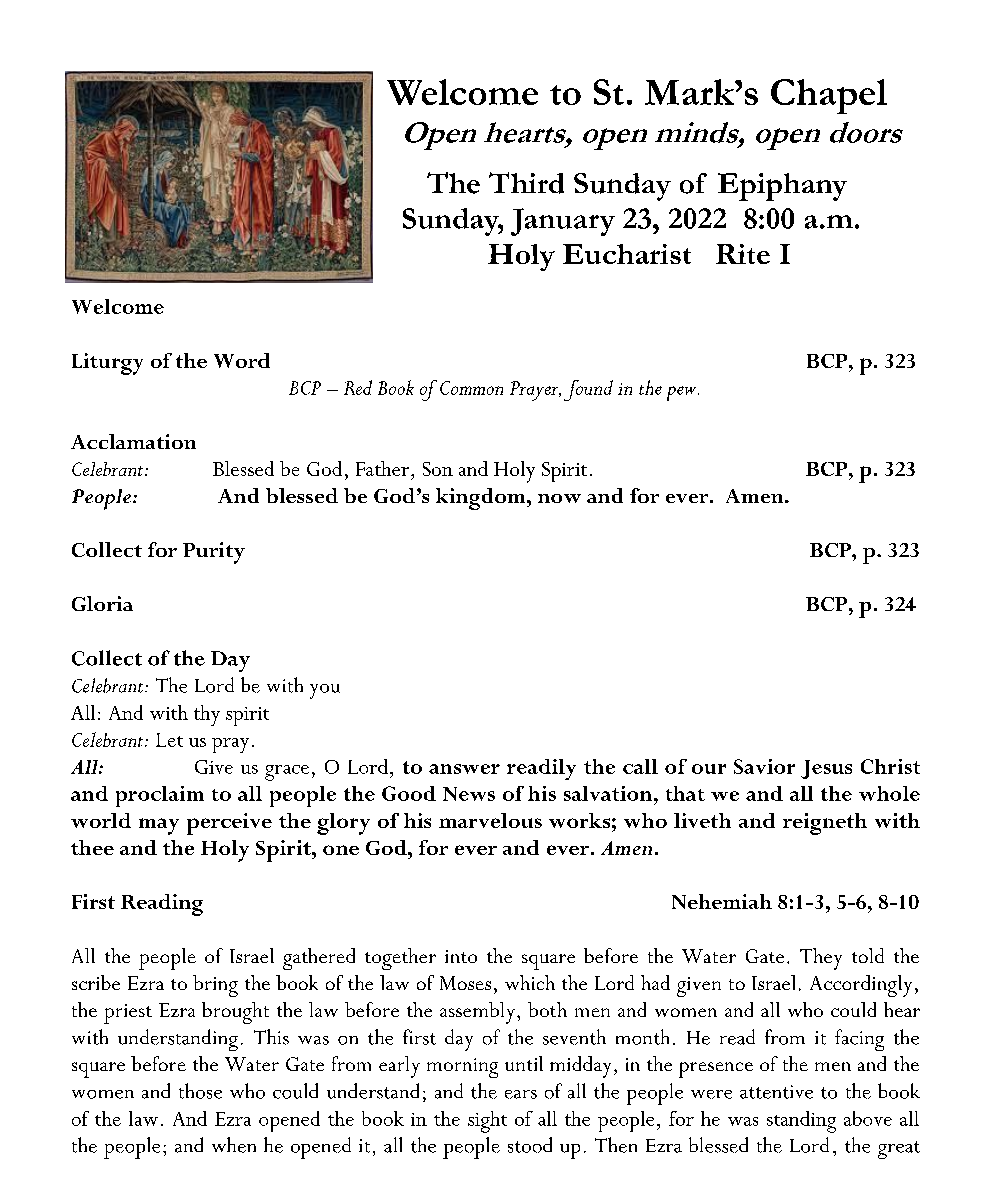 The image size is (991, 1204). Describe the element at coordinates (471, 388) in the screenshot. I see `Common` at that location.
